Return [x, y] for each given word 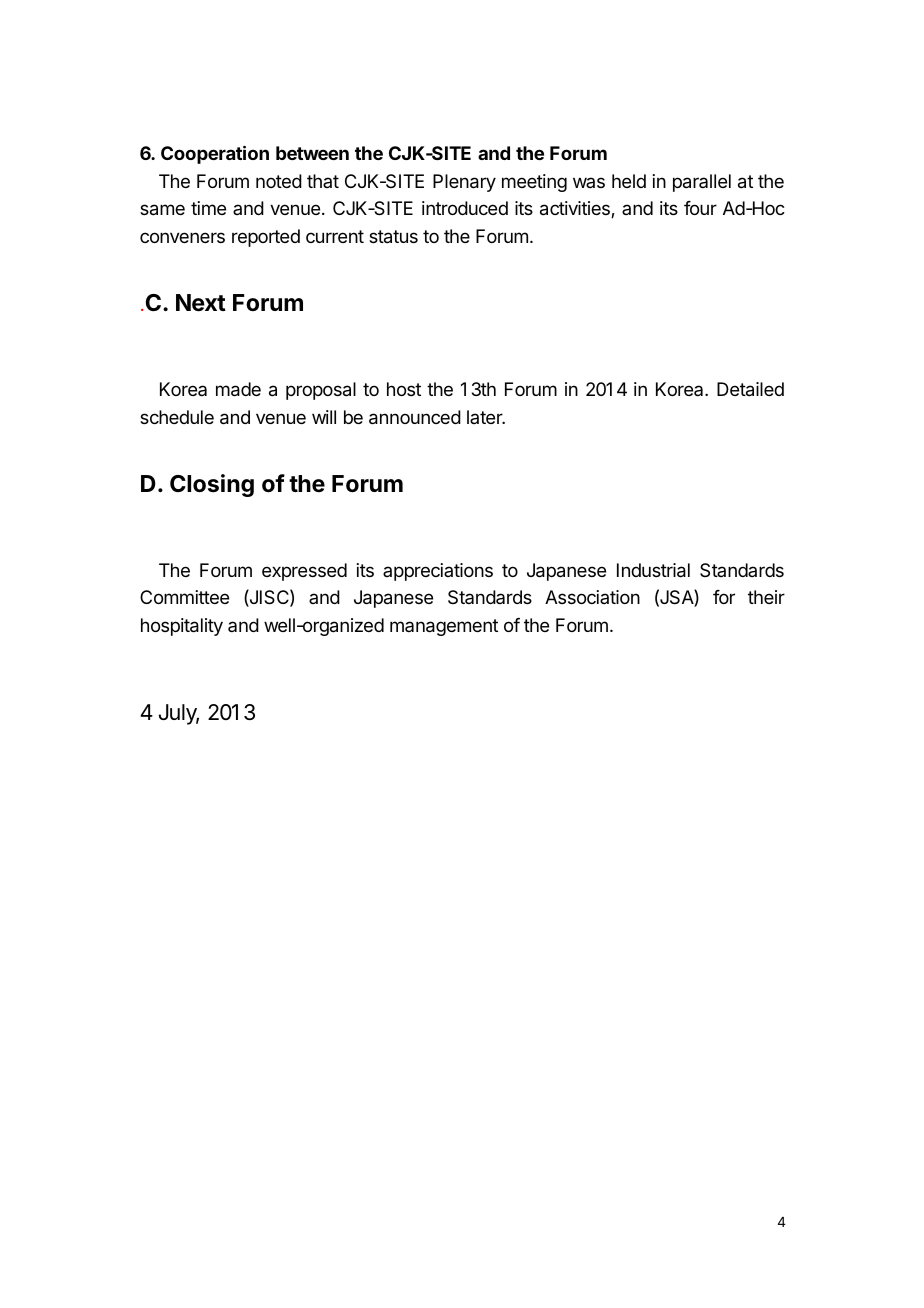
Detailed [750, 389]
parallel [702, 183]
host [404, 389]
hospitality [182, 627]
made [238, 389]
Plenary [464, 183]
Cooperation [215, 154]
